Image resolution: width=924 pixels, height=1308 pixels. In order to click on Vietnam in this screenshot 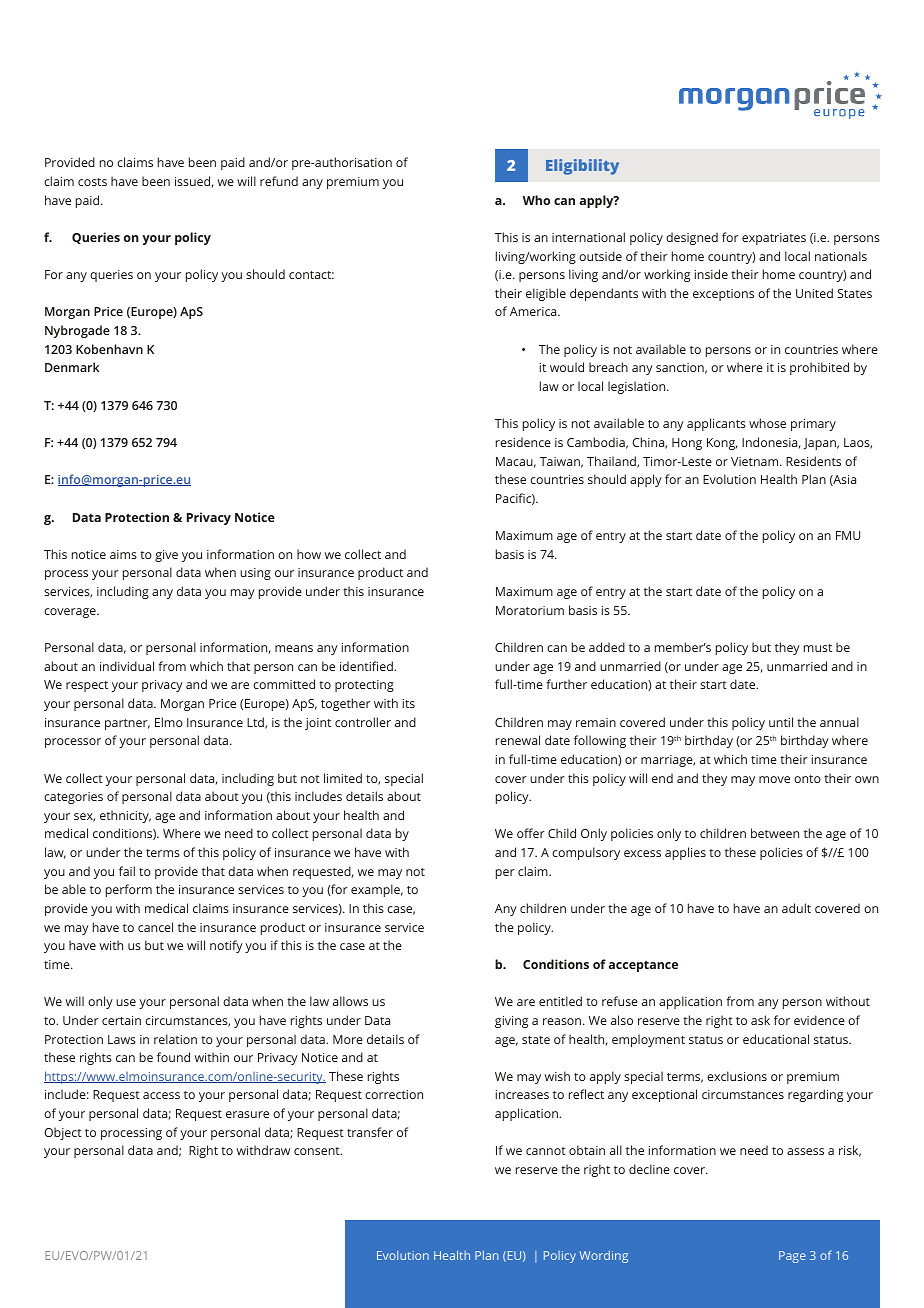, I will do `click(756, 461)`.
